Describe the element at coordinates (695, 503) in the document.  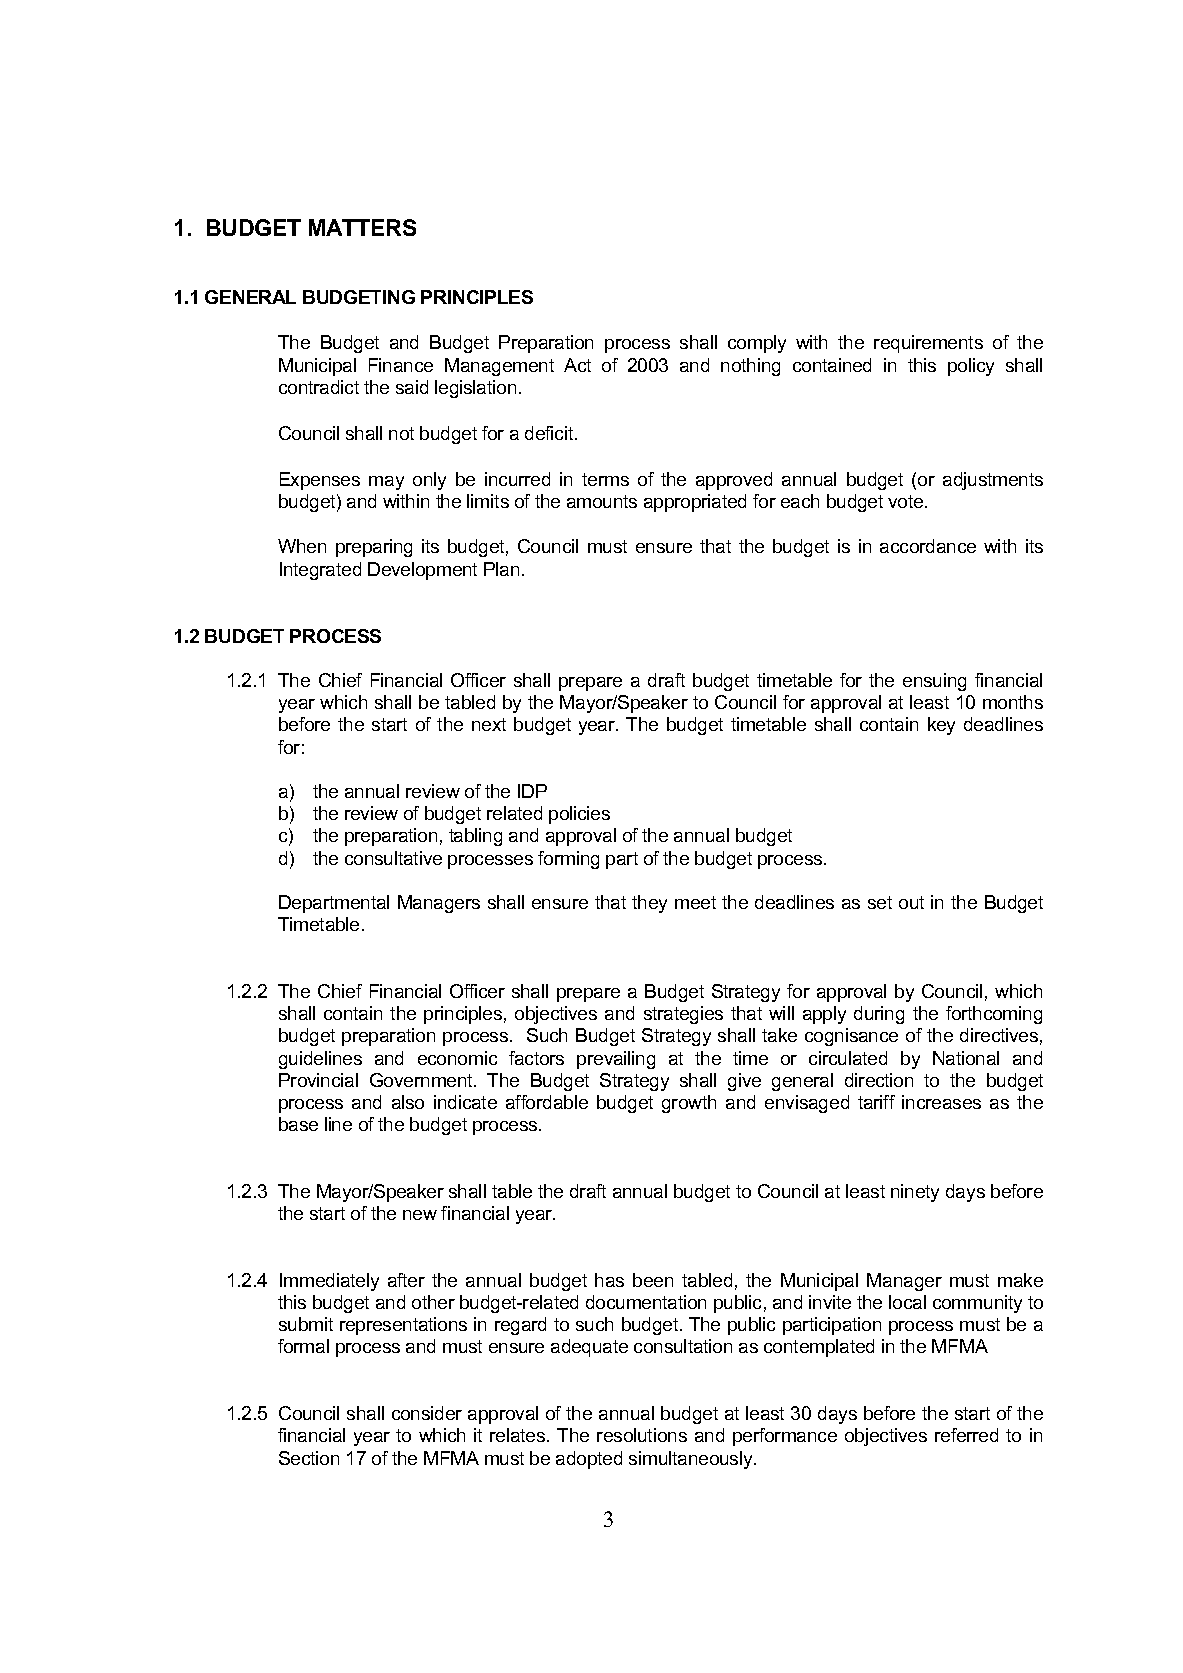
I see `appropriated` at that location.
